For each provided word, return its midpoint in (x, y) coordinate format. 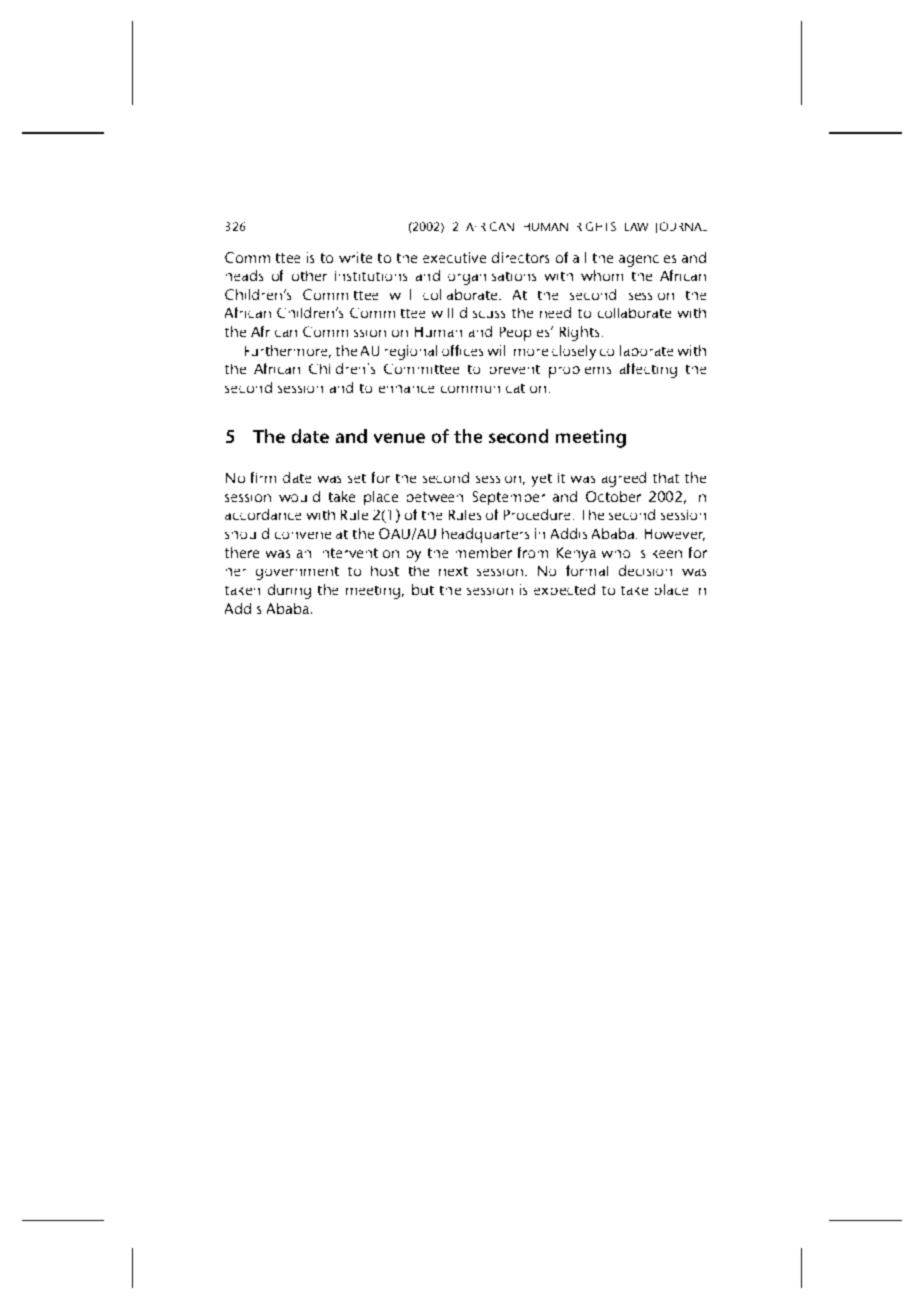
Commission (344, 331)
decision (645, 570)
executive (454, 257)
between (435, 497)
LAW (636, 227)
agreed (624, 479)
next (453, 571)
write (355, 257)
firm (263, 477)
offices (462, 350)
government (297, 573)
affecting (648, 370)
